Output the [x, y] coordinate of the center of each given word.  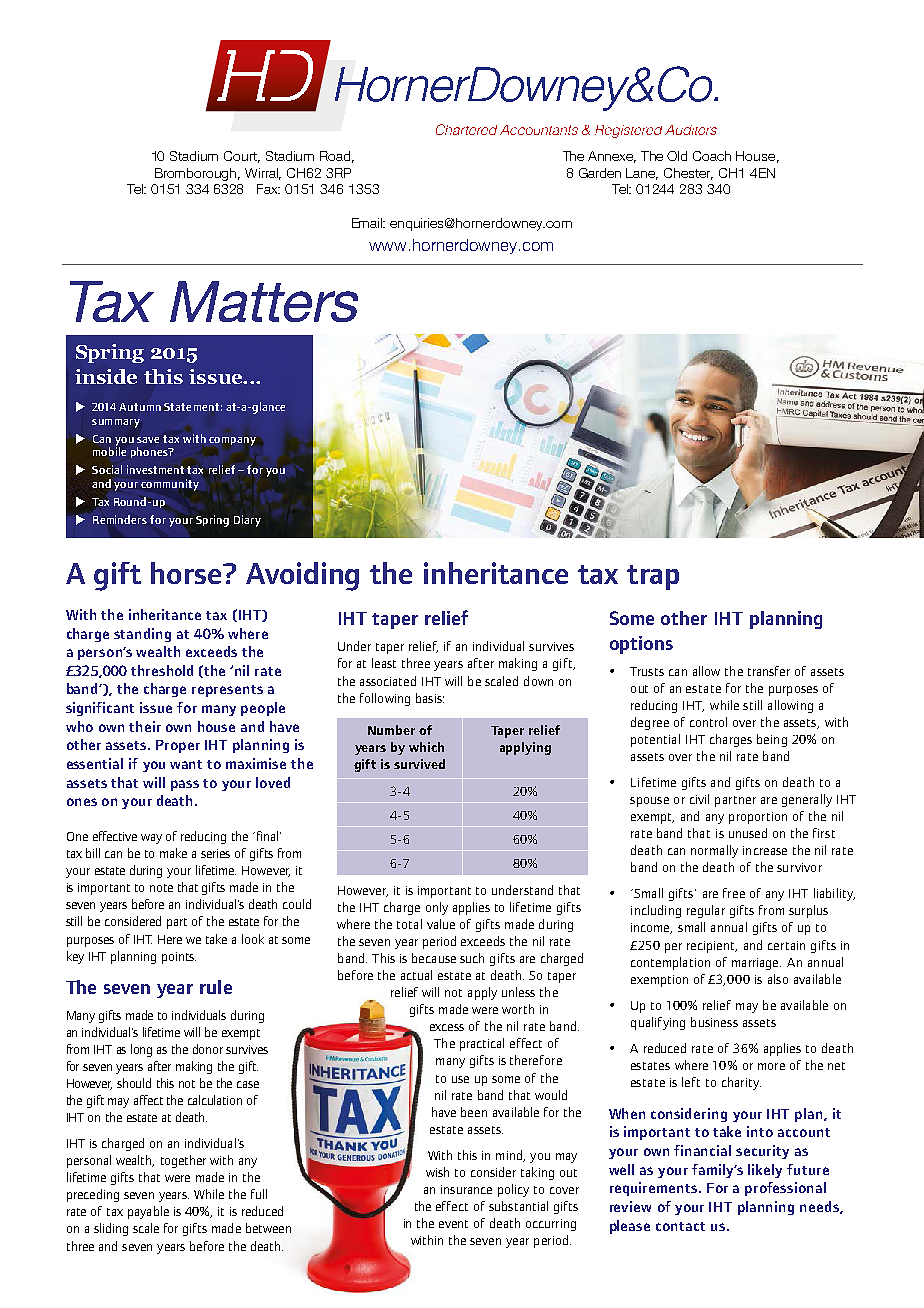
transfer [769, 671]
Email [368, 223]
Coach [712, 156]
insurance [466, 1189]
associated [388, 681]
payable [148, 1212]
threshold [162, 670]
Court [242, 157]
